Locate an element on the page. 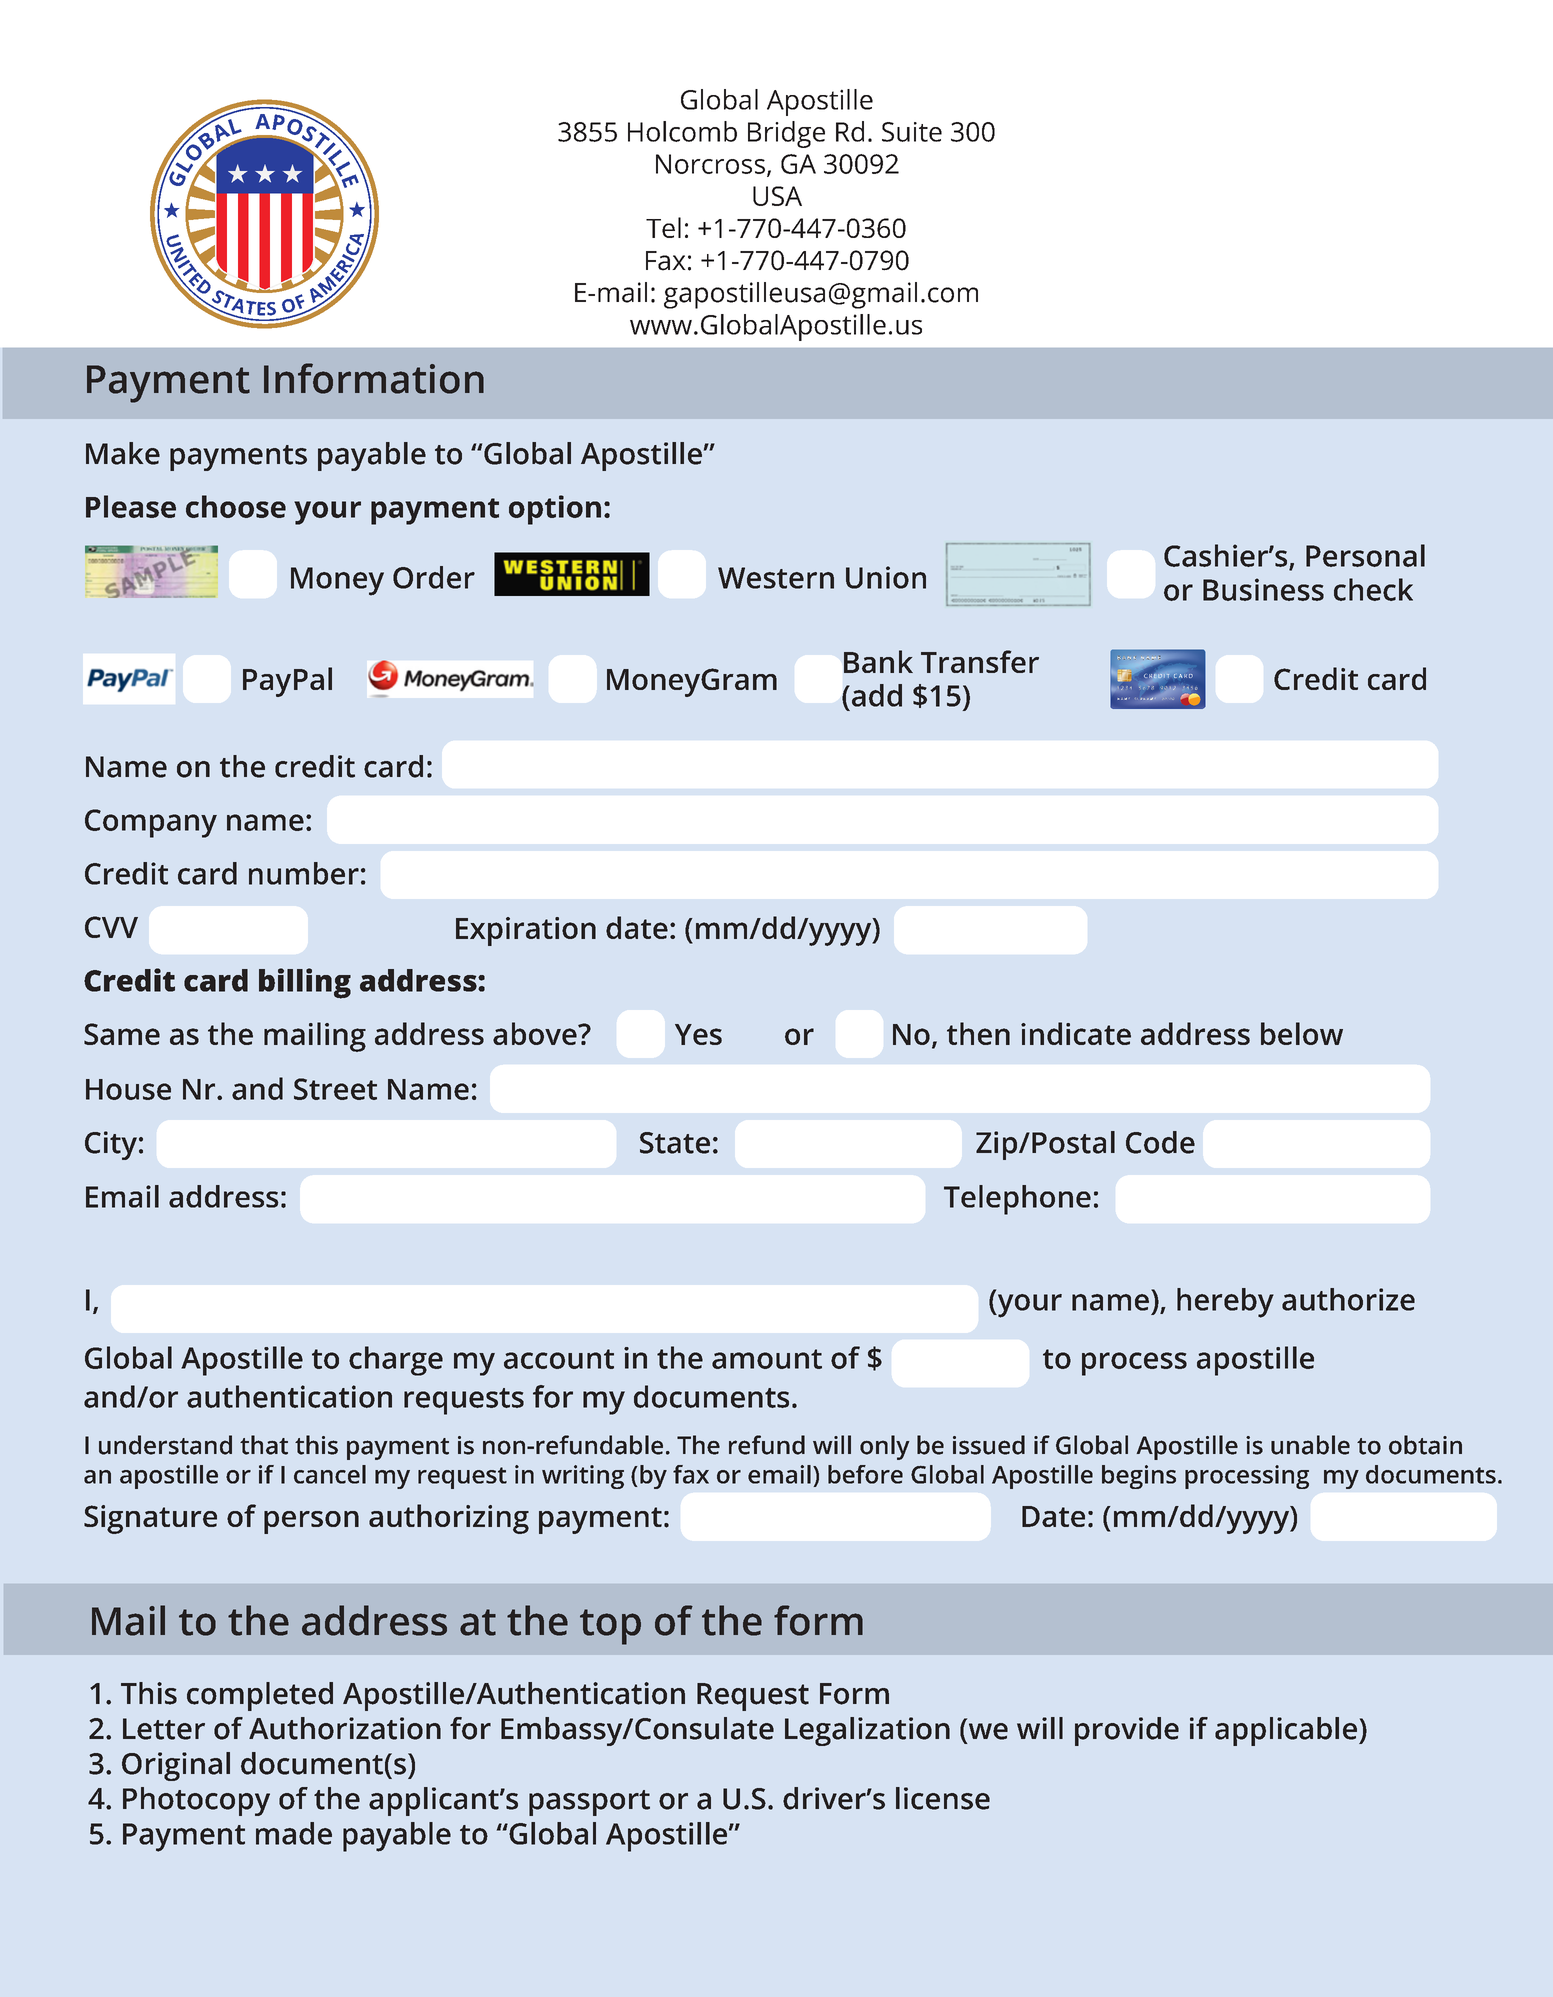 This document has height=1997, width=1553. Suite is located at coordinates (912, 132).
